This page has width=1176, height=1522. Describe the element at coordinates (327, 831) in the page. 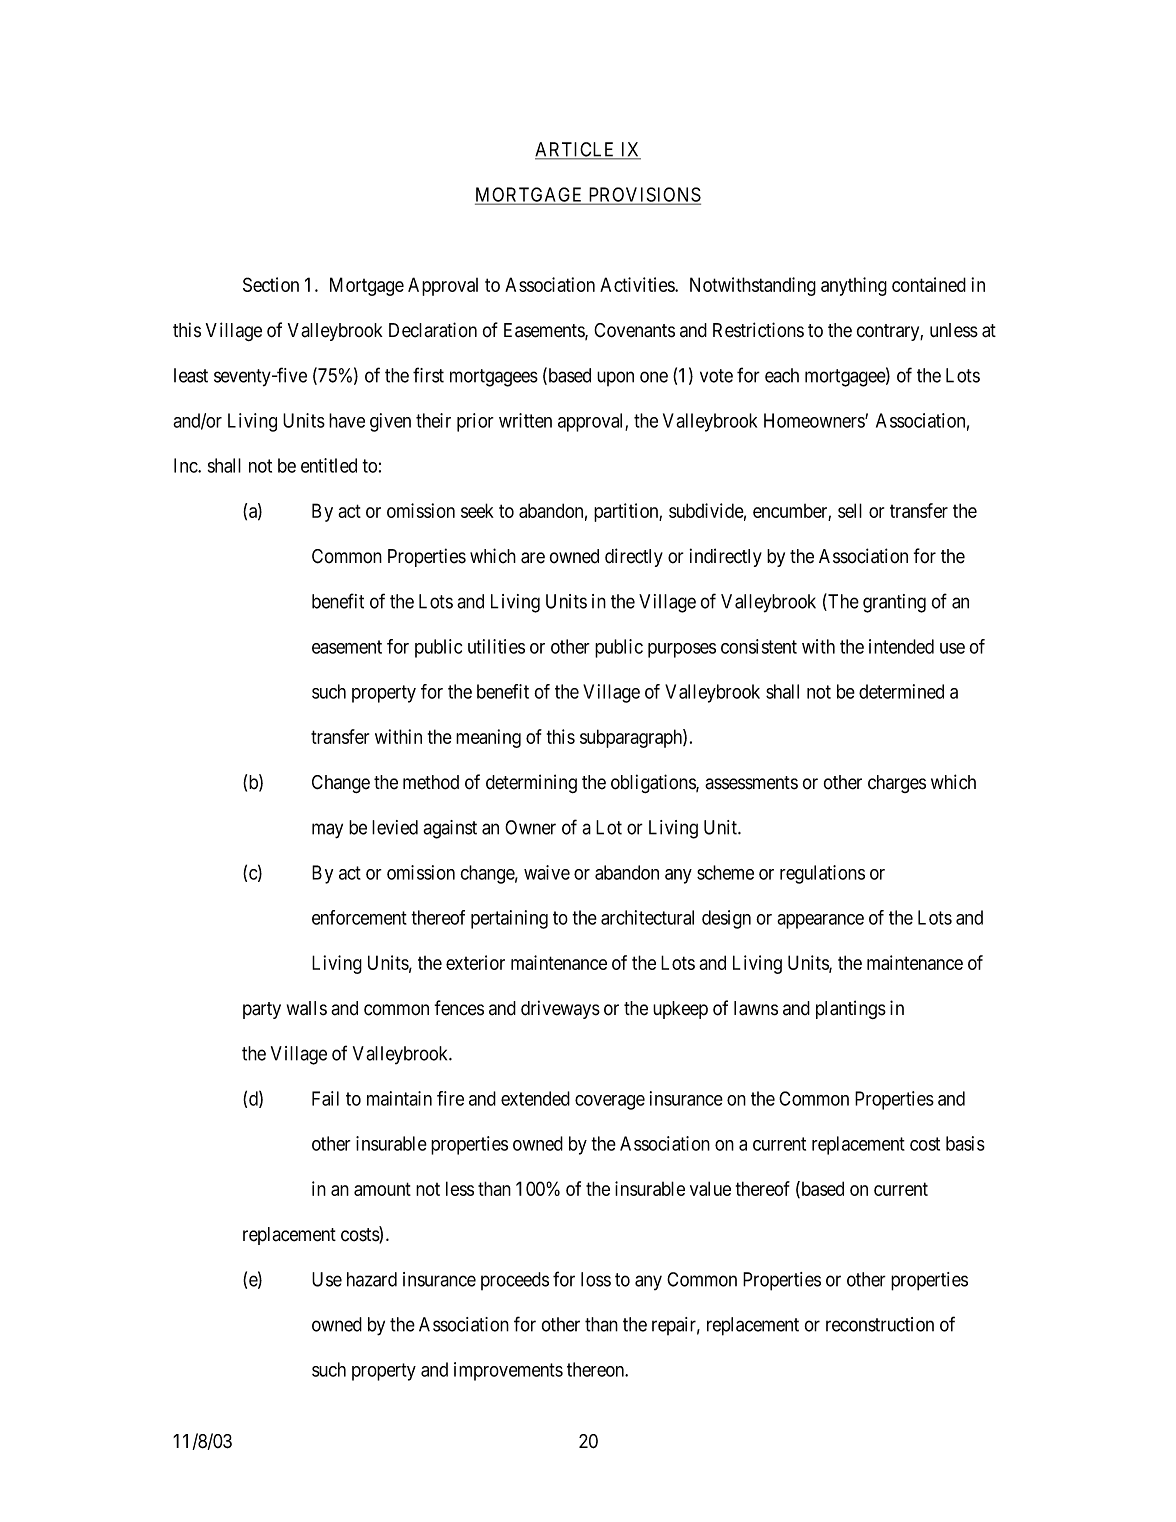

I see `may` at that location.
